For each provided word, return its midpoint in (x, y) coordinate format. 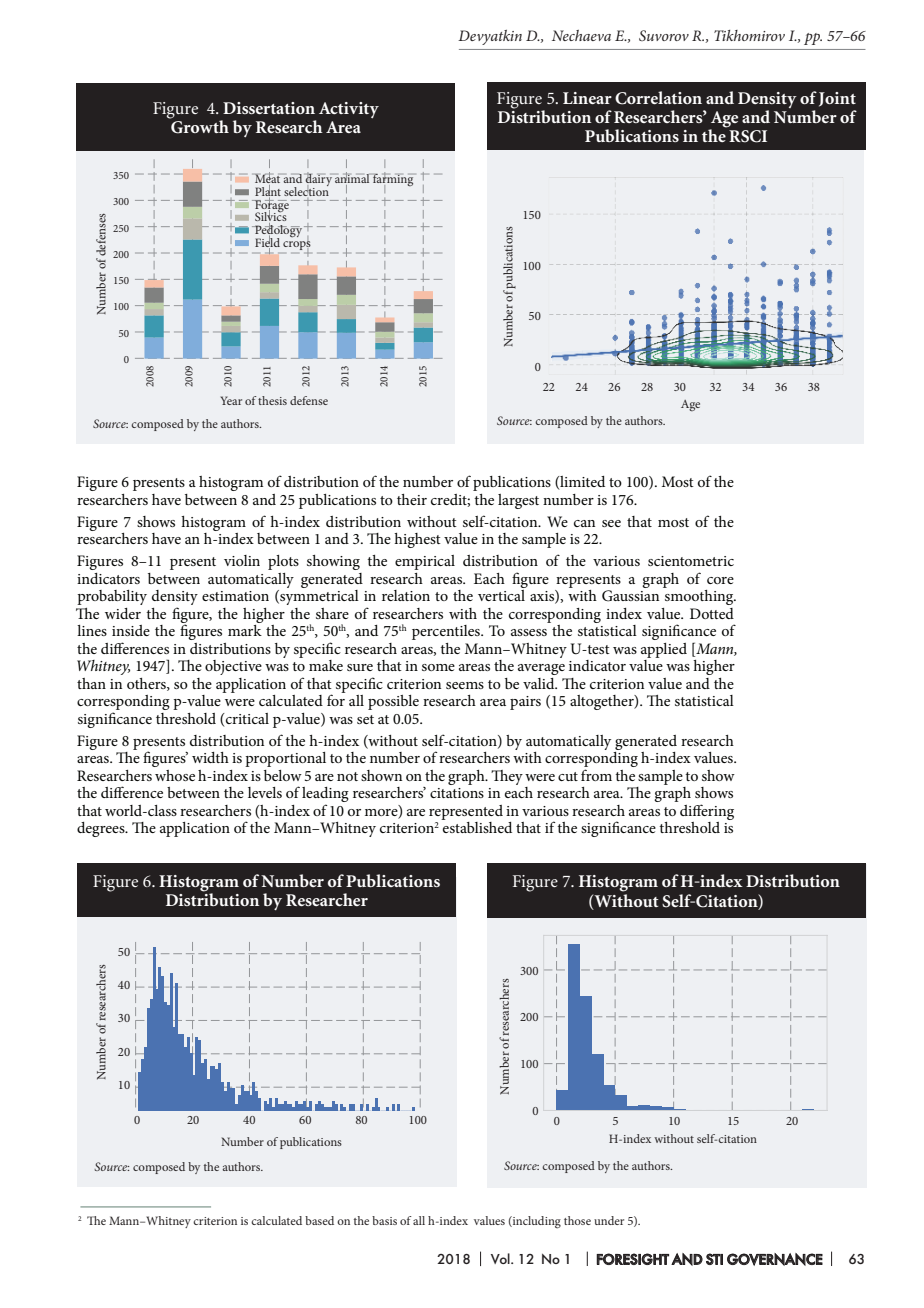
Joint (837, 99)
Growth (199, 126)
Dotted (712, 613)
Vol (501, 1258)
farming (393, 180)
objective (233, 667)
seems (465, 685)
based (319, 1220)
